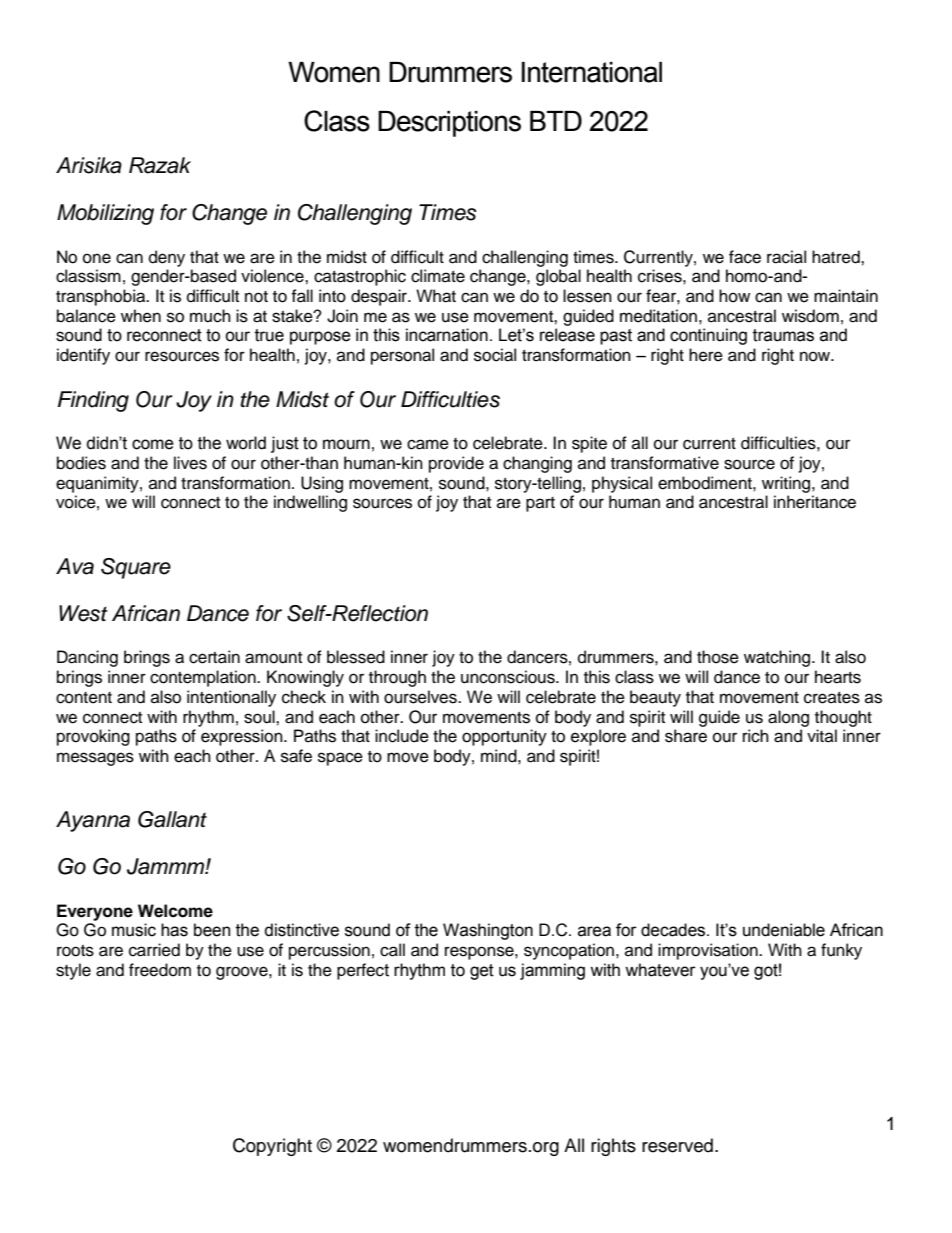 This page has width=952, height=1233. Describe the element at coordinates (449, 124) in the page. I see `Descriptions` at that location.
